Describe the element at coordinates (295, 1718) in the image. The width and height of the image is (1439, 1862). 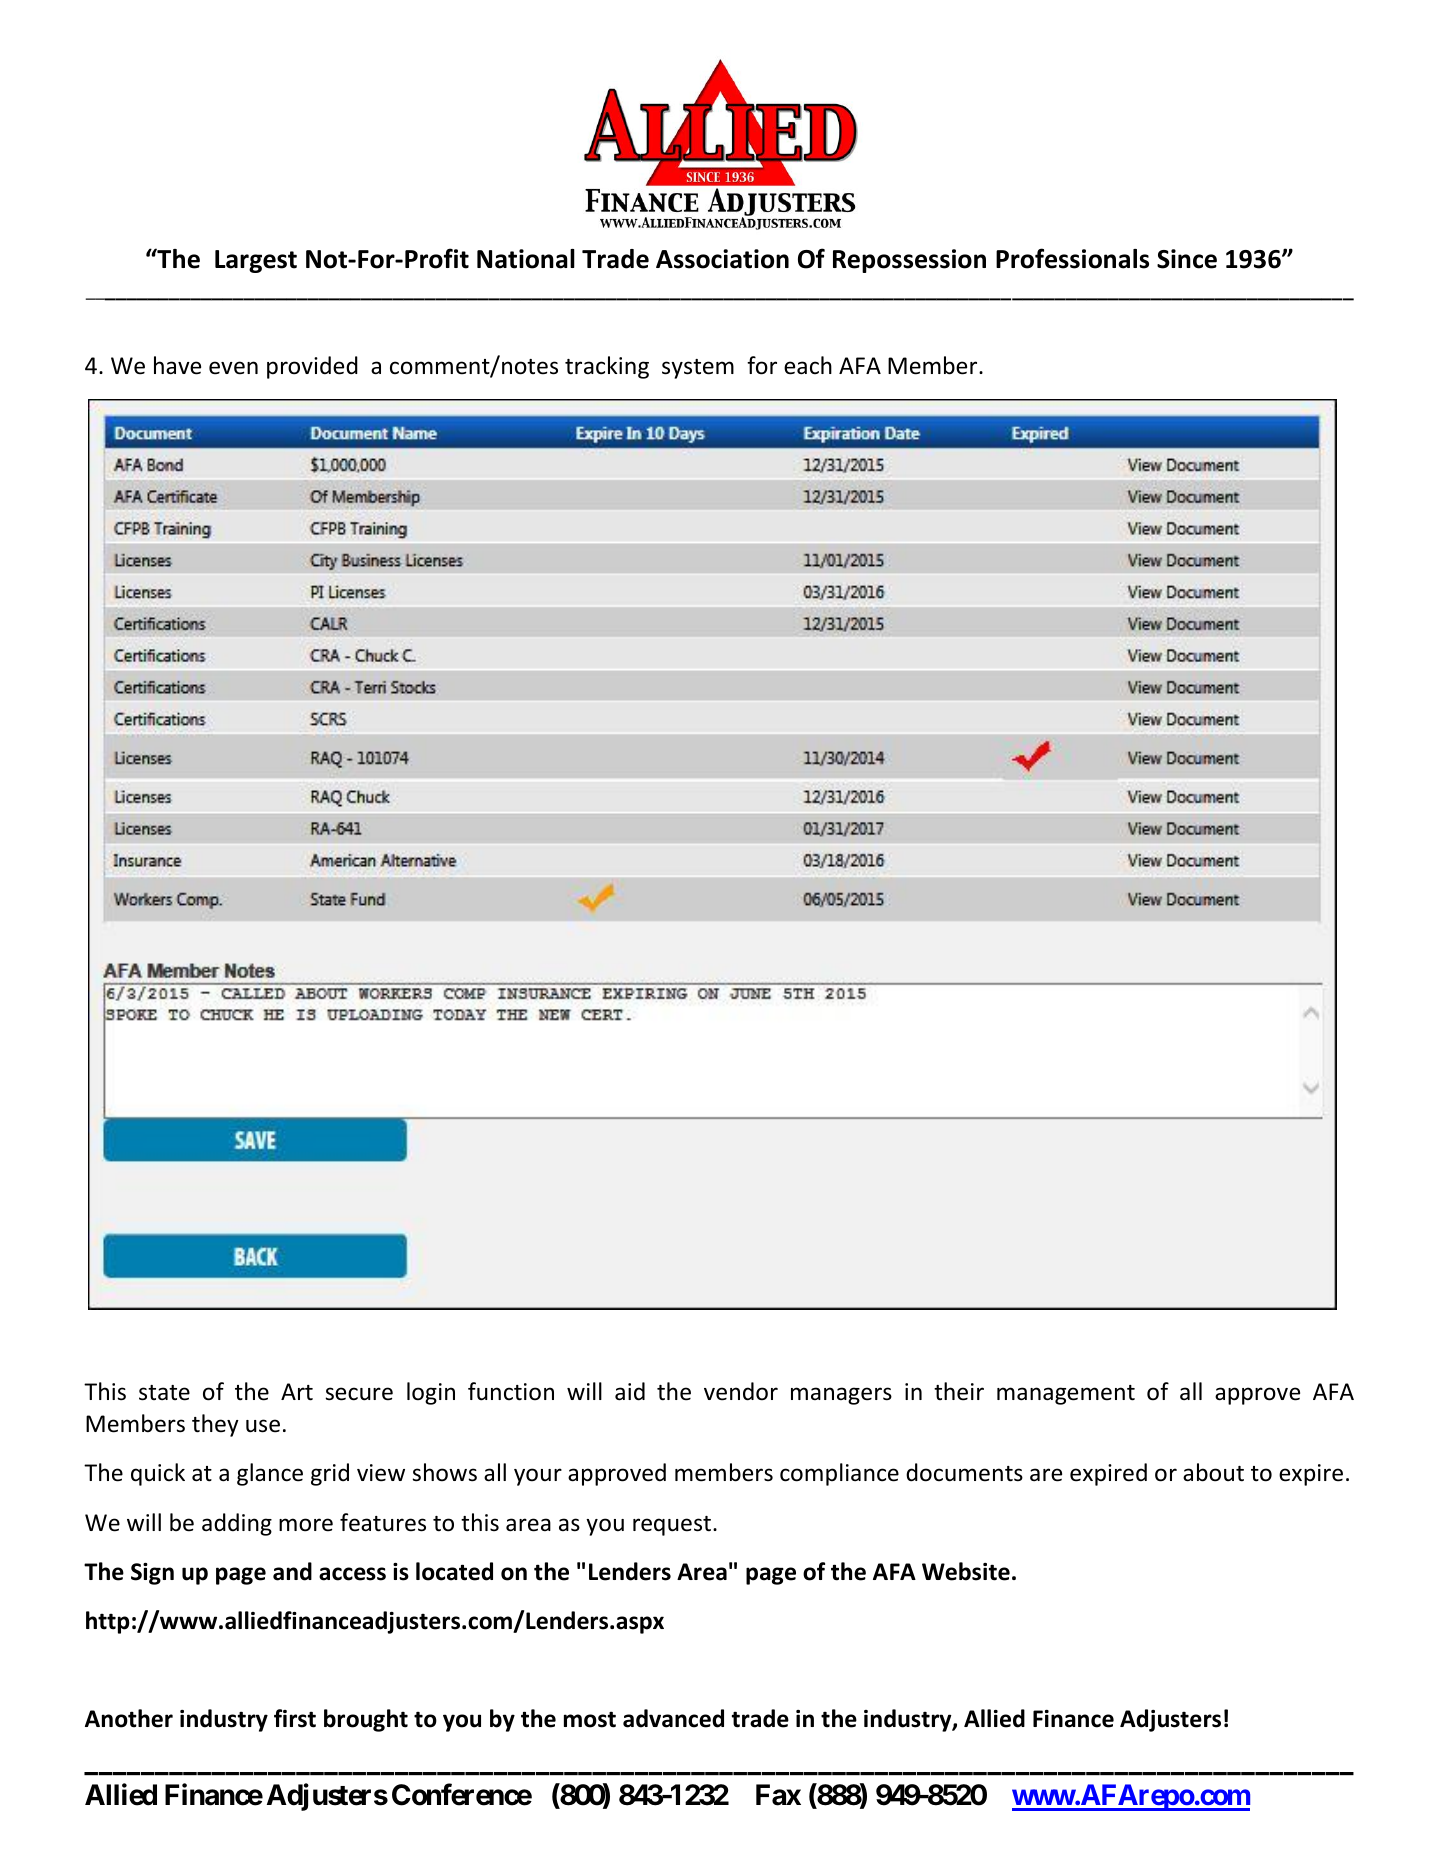
I see `first` at that location.
